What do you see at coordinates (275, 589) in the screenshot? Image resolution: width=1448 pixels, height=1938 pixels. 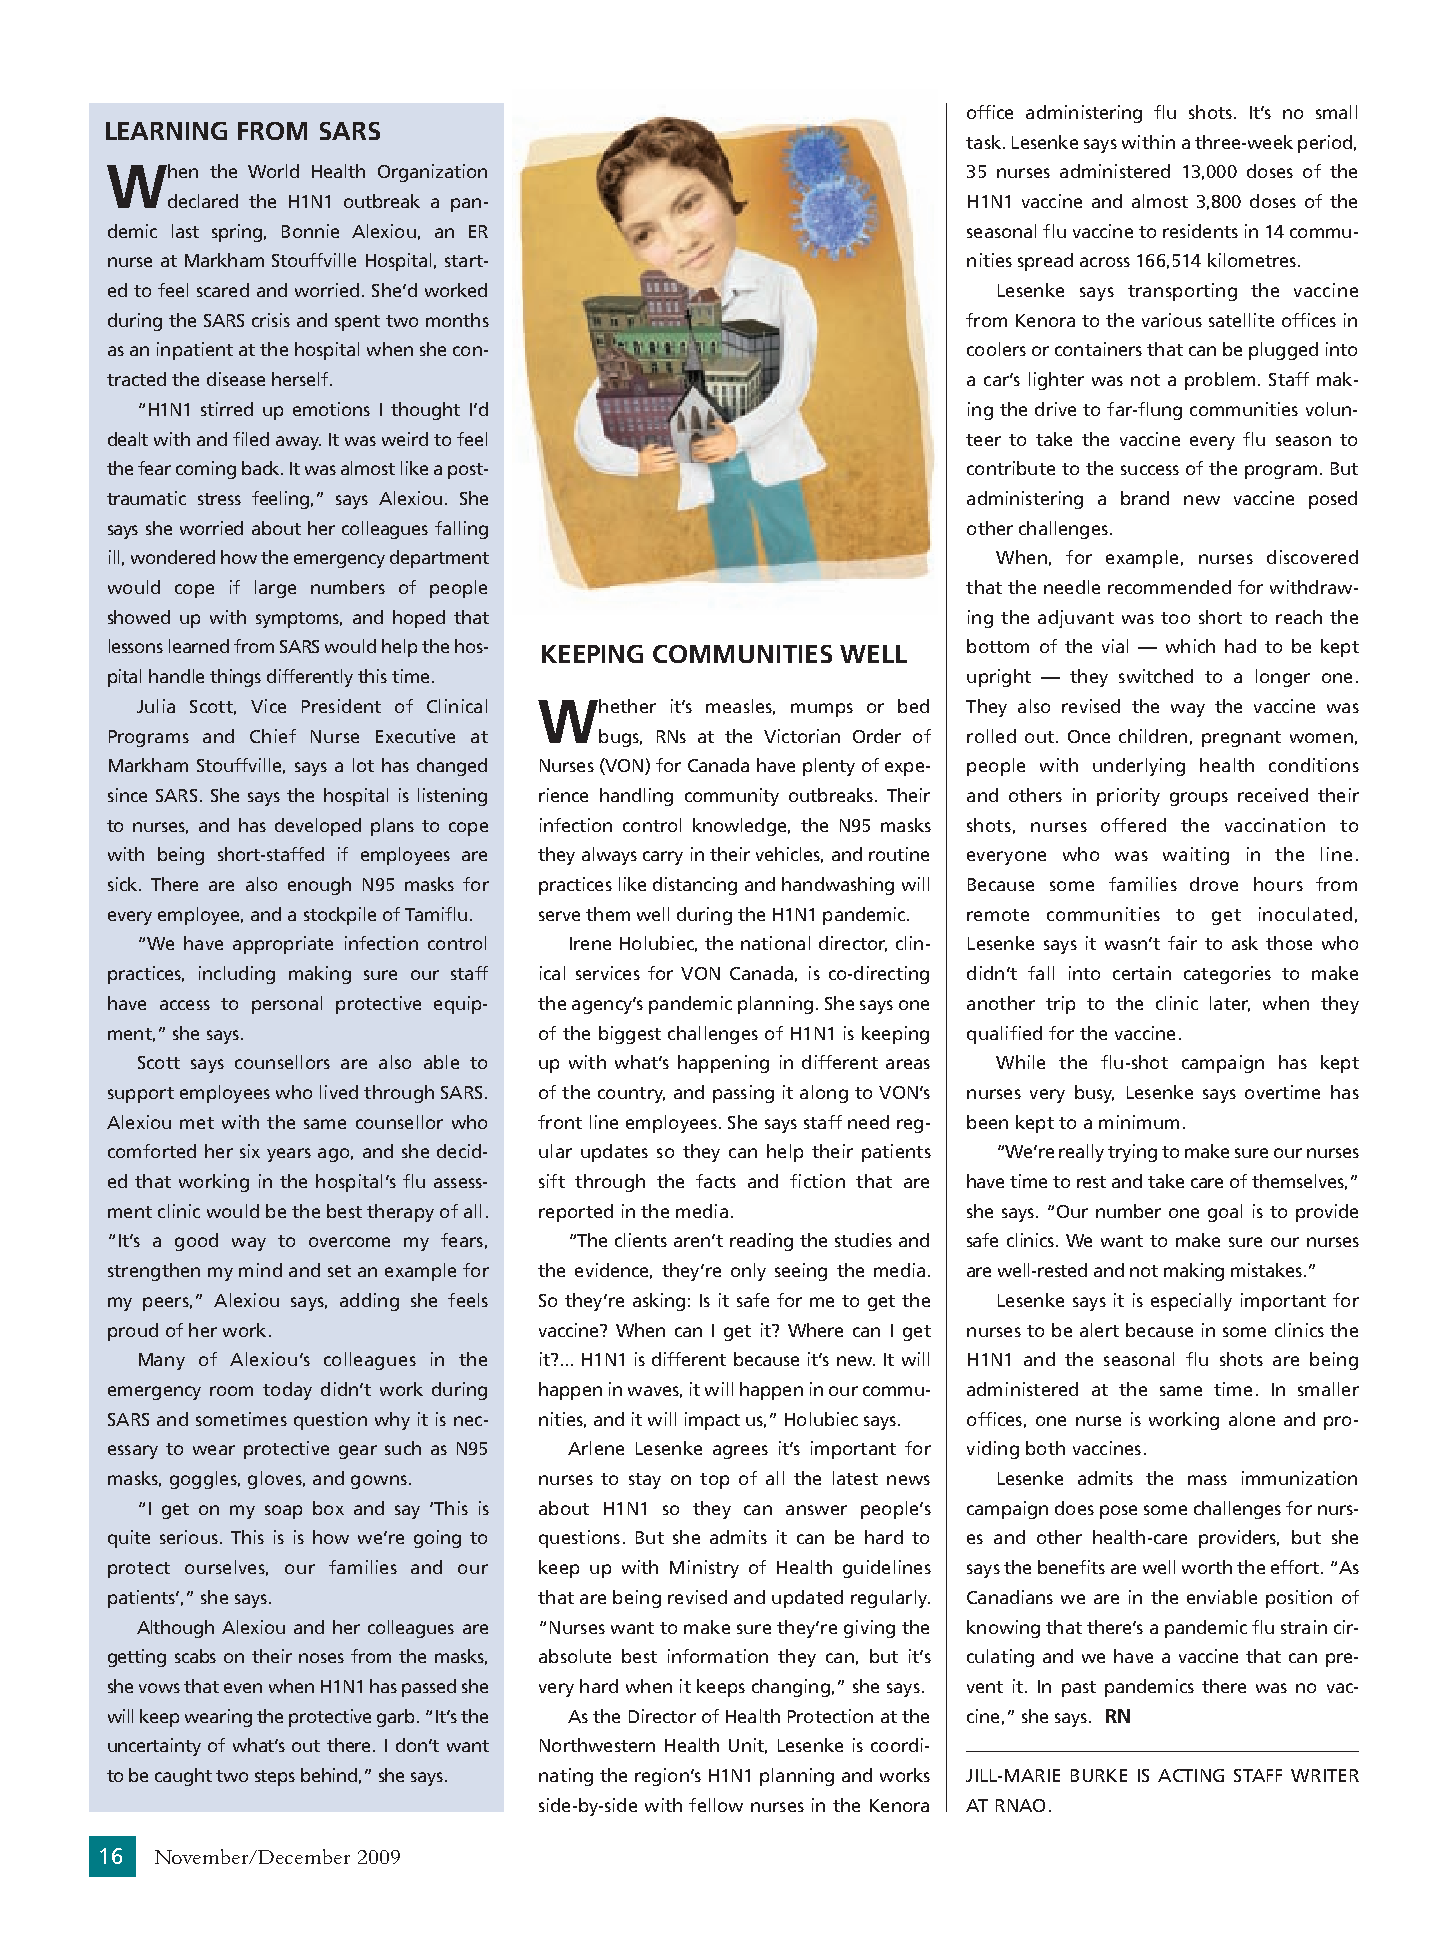 I see `large` at bounding box center [275, 589].
